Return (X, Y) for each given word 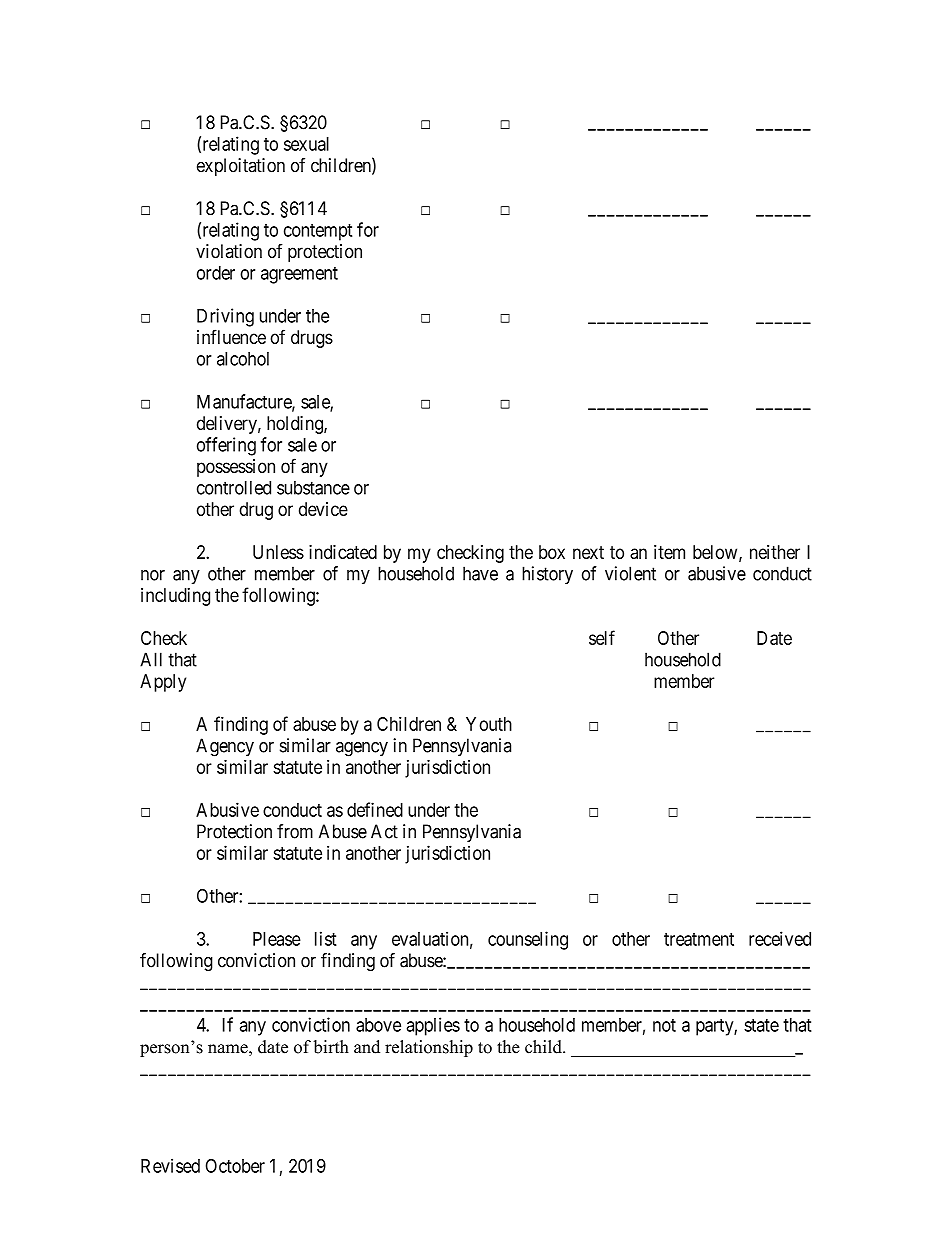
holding (296, 425)
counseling (528, 940)
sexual (306, 144)
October (235, 1166)
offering (226, 446)
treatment (699, 939)
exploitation (241, 167)
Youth (489, 724)
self (602, 637)
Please (277, 939)
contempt (318, 232)
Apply (163, 683)
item (669, 552)
